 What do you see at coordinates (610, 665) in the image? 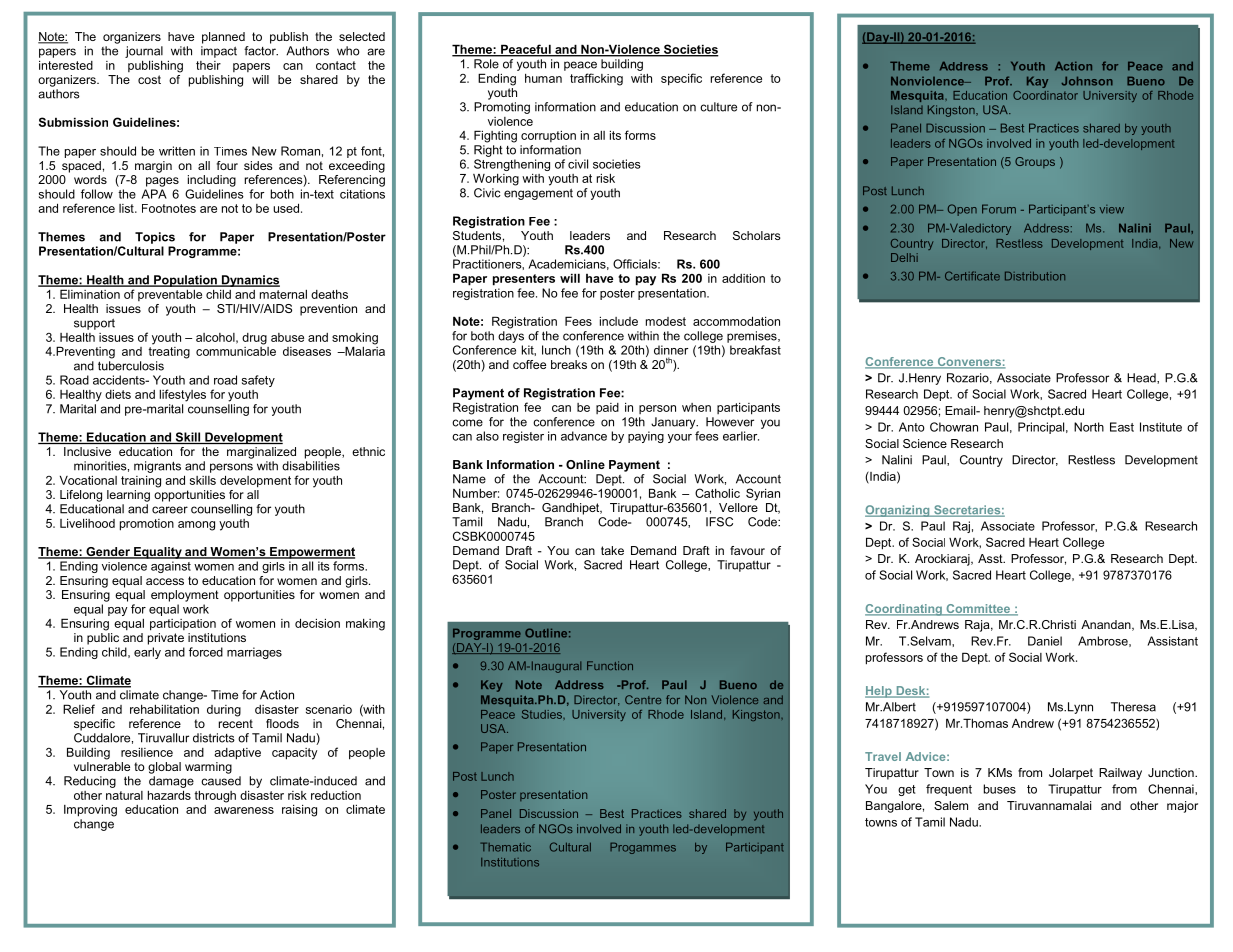
I see `Function` at bounding box center [610, 665].
